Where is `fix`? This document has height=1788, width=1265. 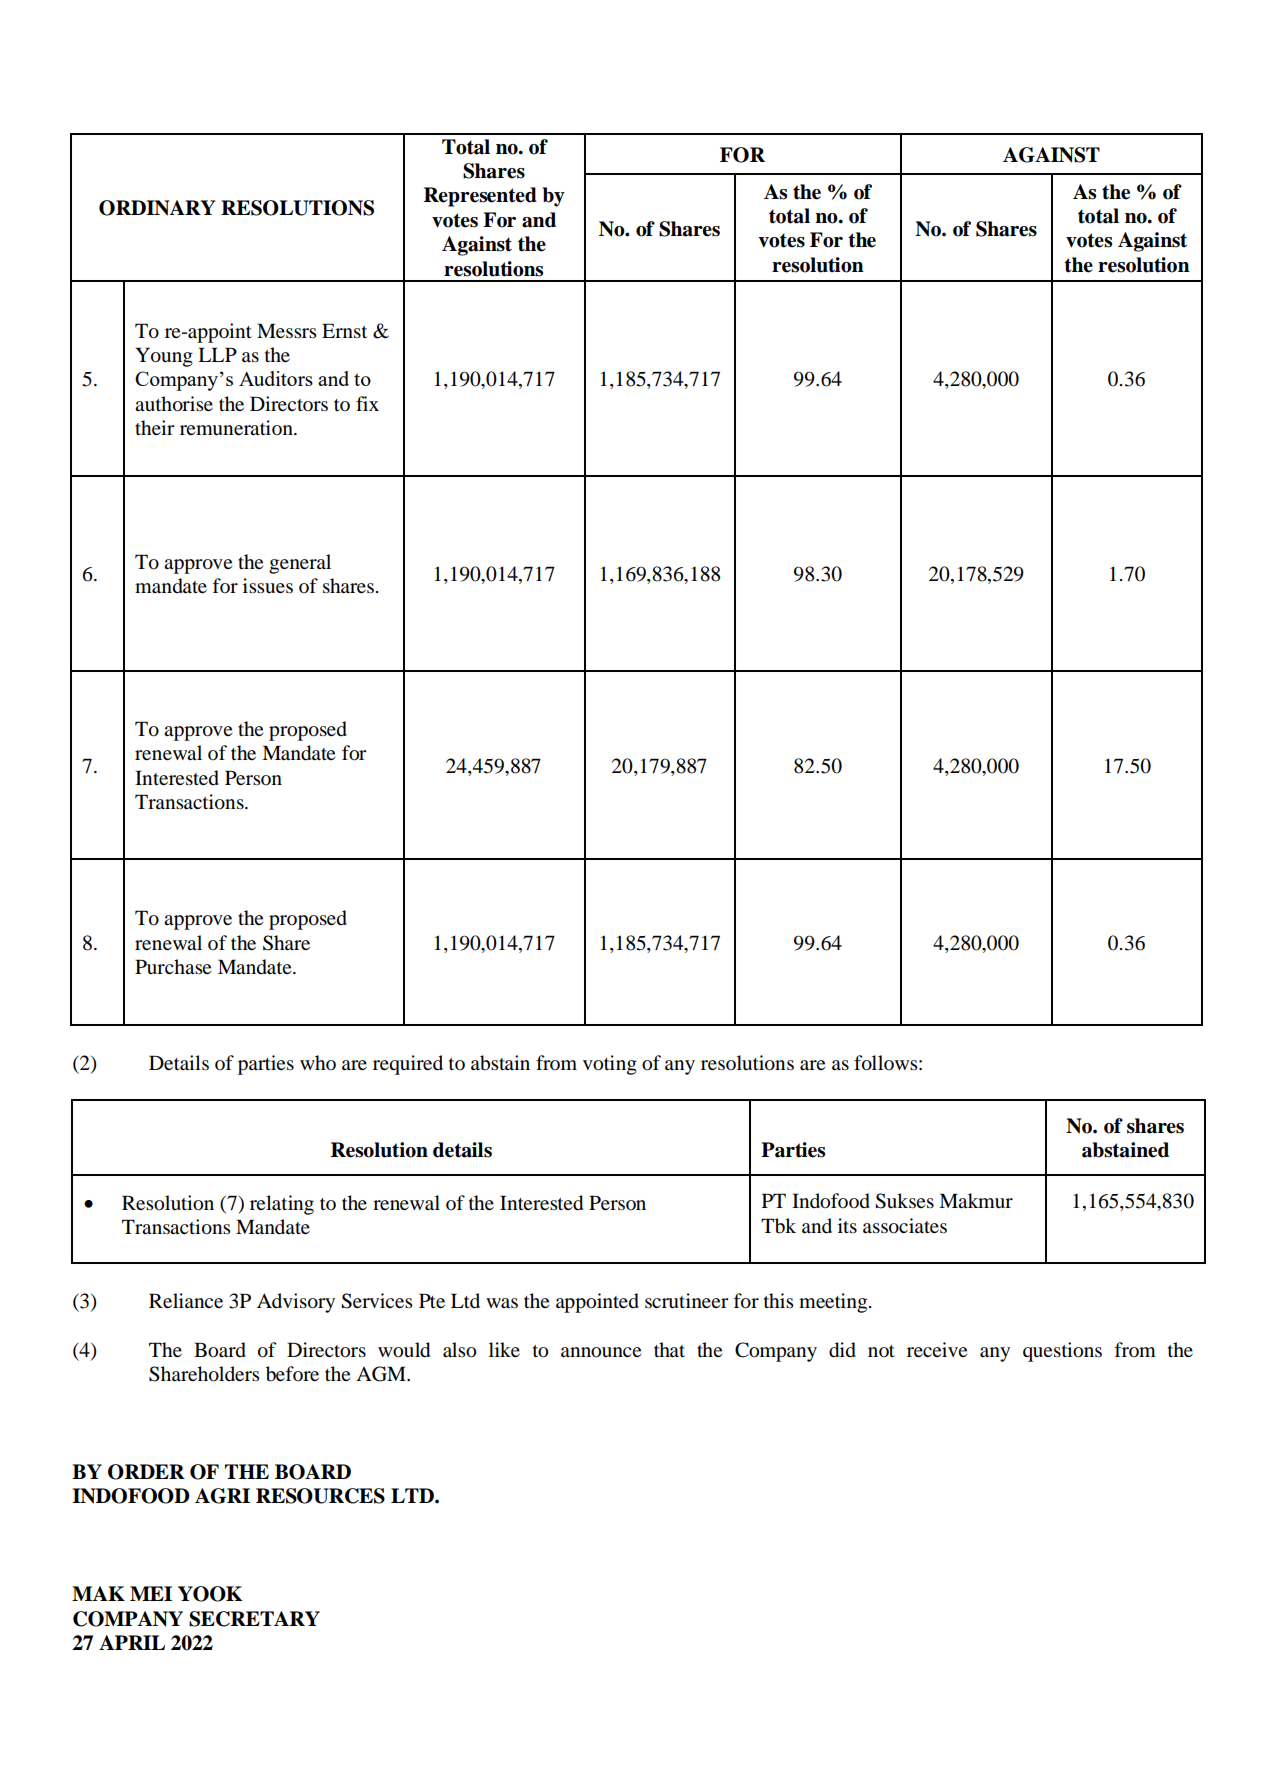
fix is located at coordinates (367, 403).
